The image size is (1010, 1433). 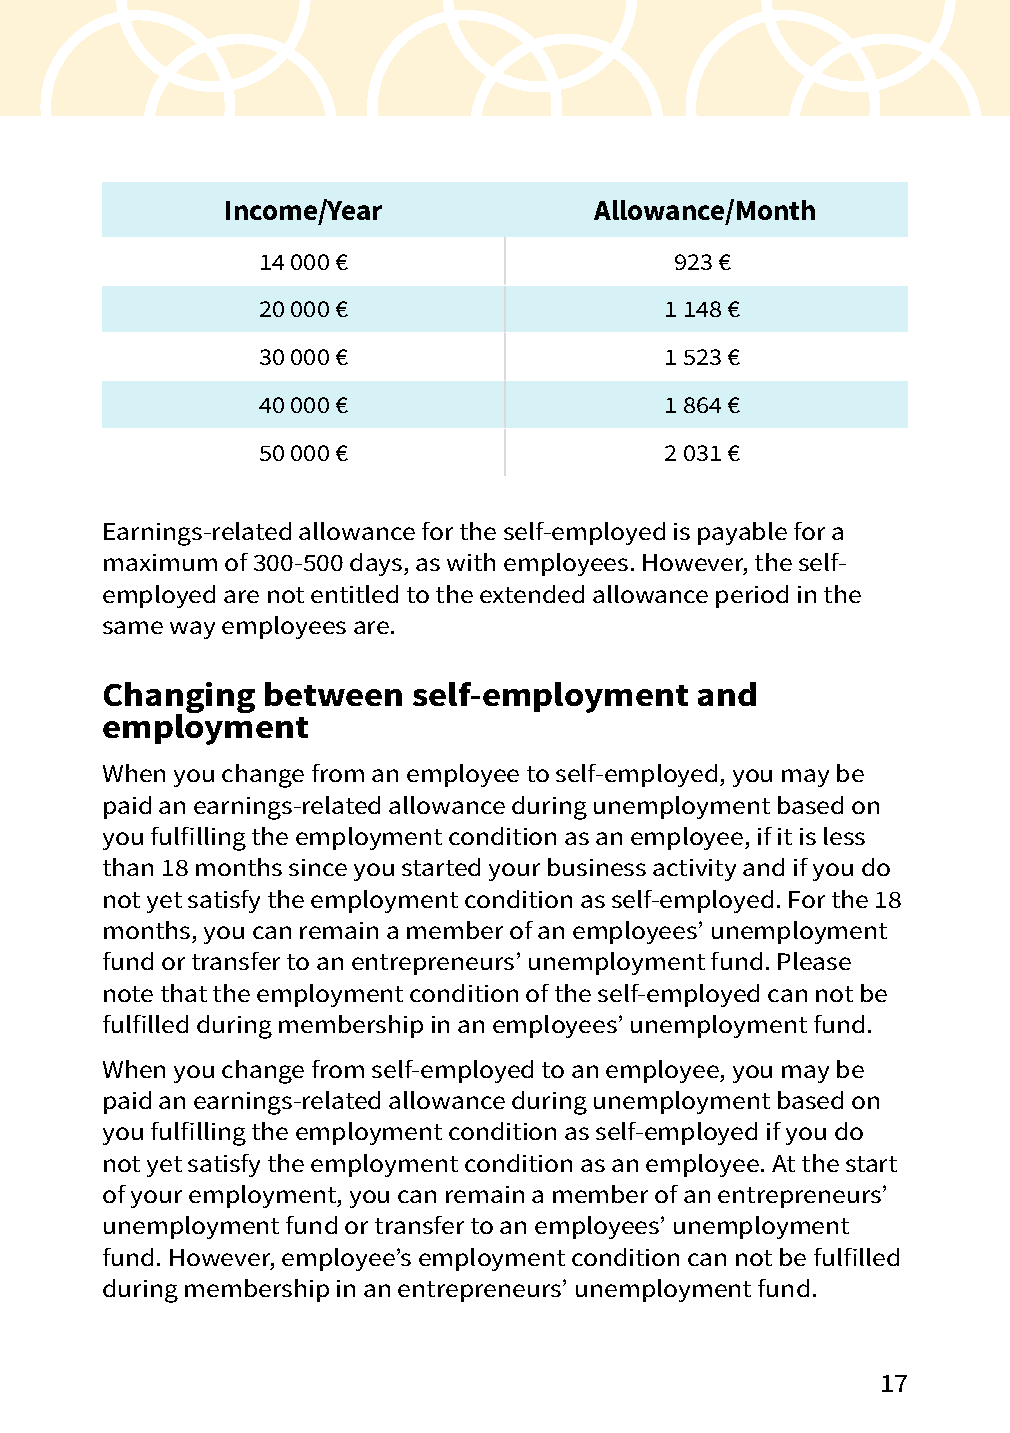 What do you see at coordinates (814, 961) in the image?
I see `Please` at bounding box center [814, 961].
